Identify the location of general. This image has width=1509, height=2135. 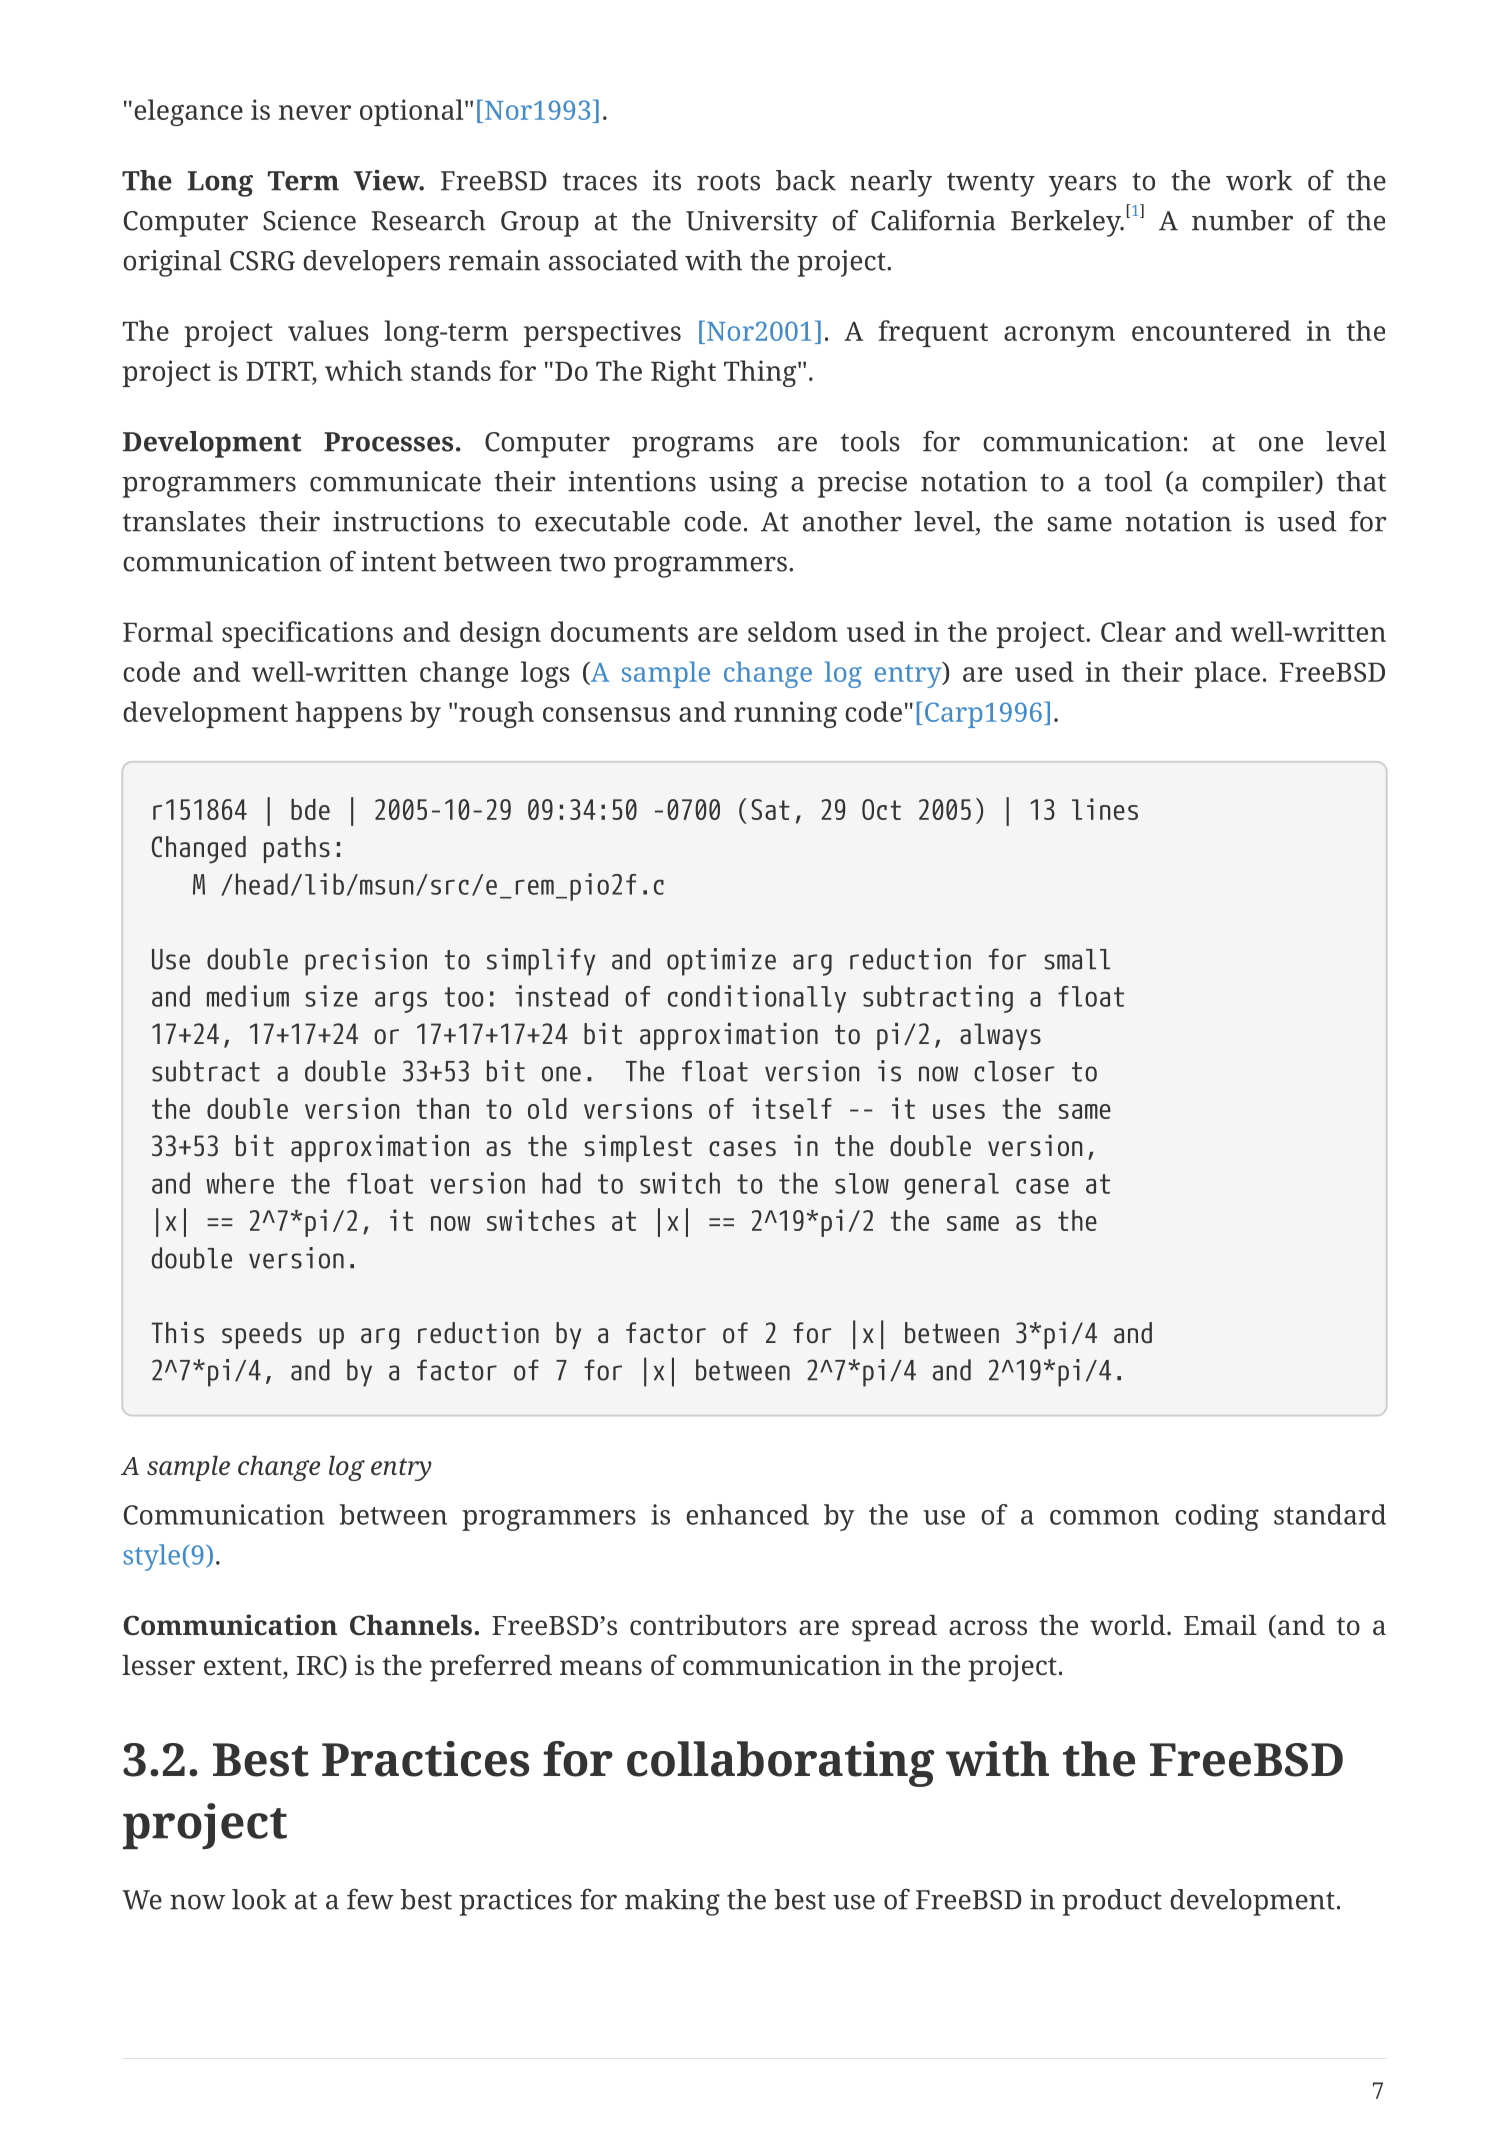
(951, 1186).
